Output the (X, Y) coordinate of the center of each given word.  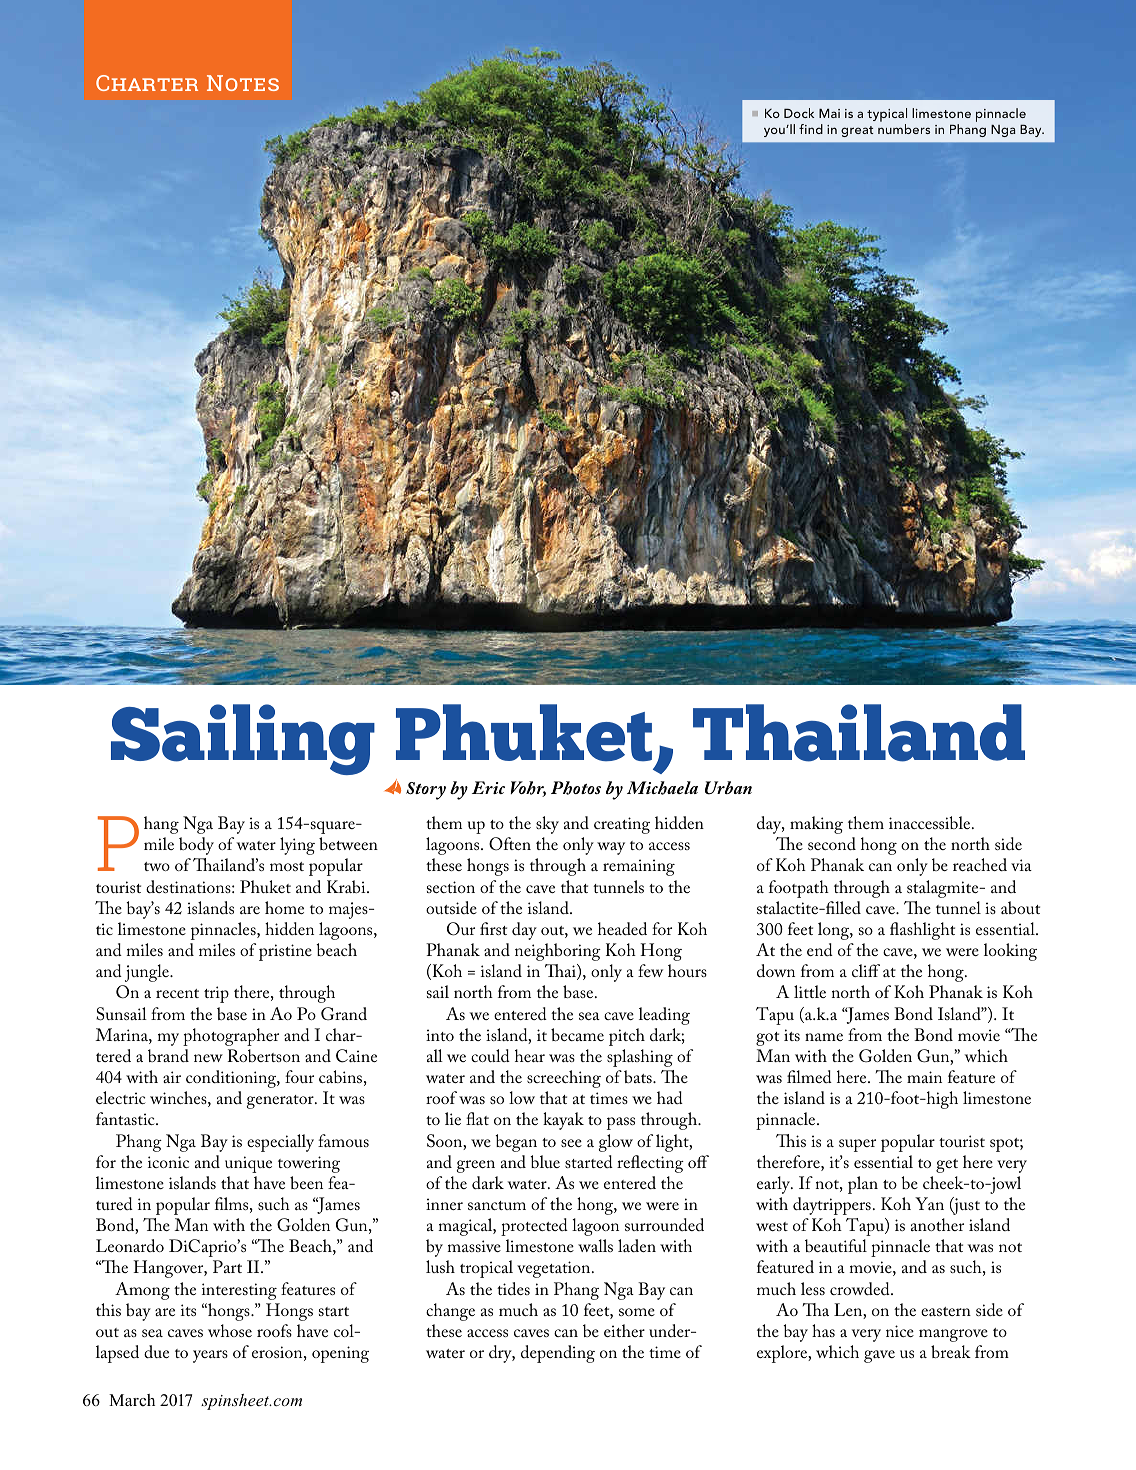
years (210, 1356)
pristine (285, 952)
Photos (576, 788)
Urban (728, 788)
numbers (904, 129)
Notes (243, 83)
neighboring (558, 952)
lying (297, 846)
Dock (799, 113)
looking (1010, 952)
